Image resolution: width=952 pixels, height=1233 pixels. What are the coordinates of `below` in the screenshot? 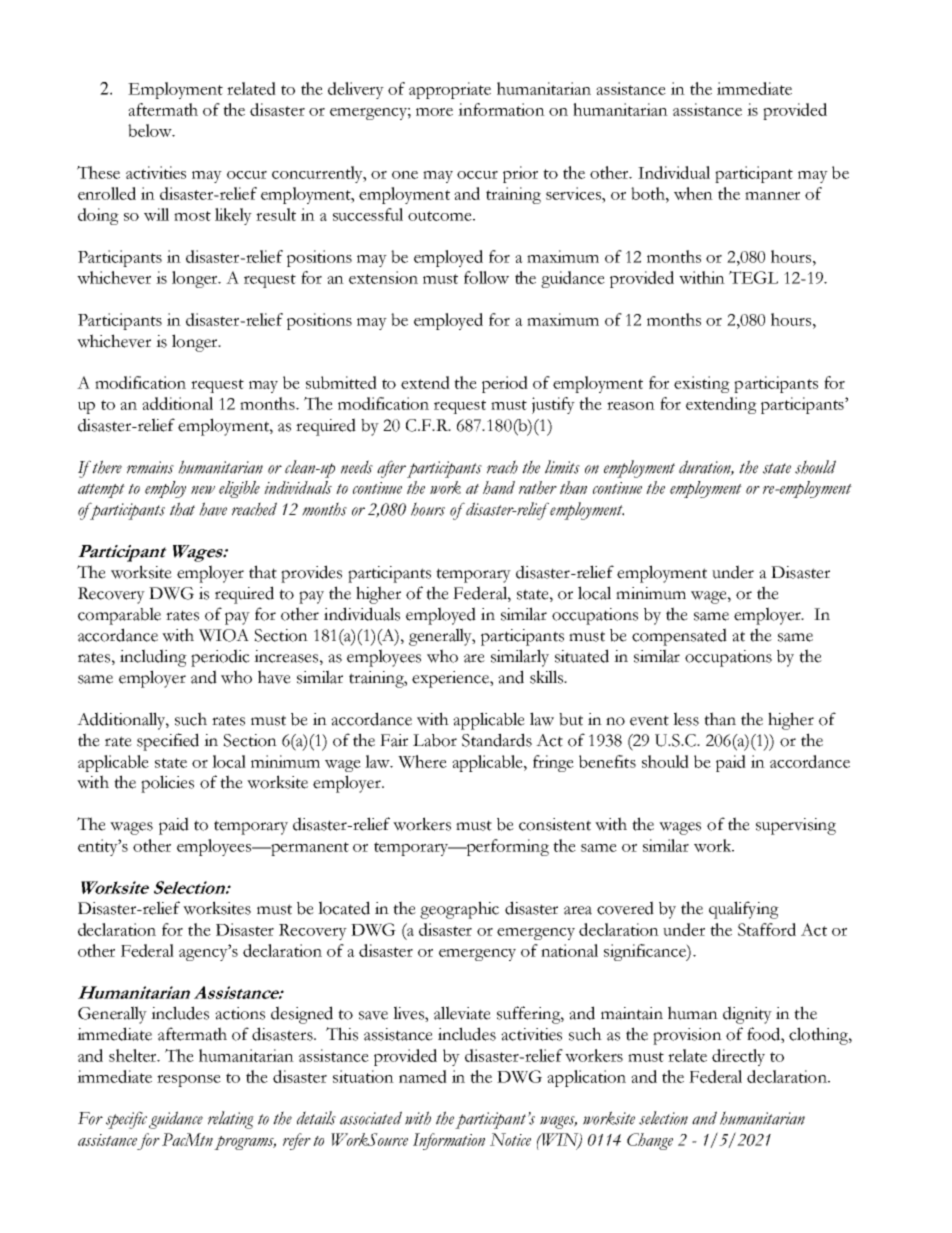 It's located at (151, 130).
